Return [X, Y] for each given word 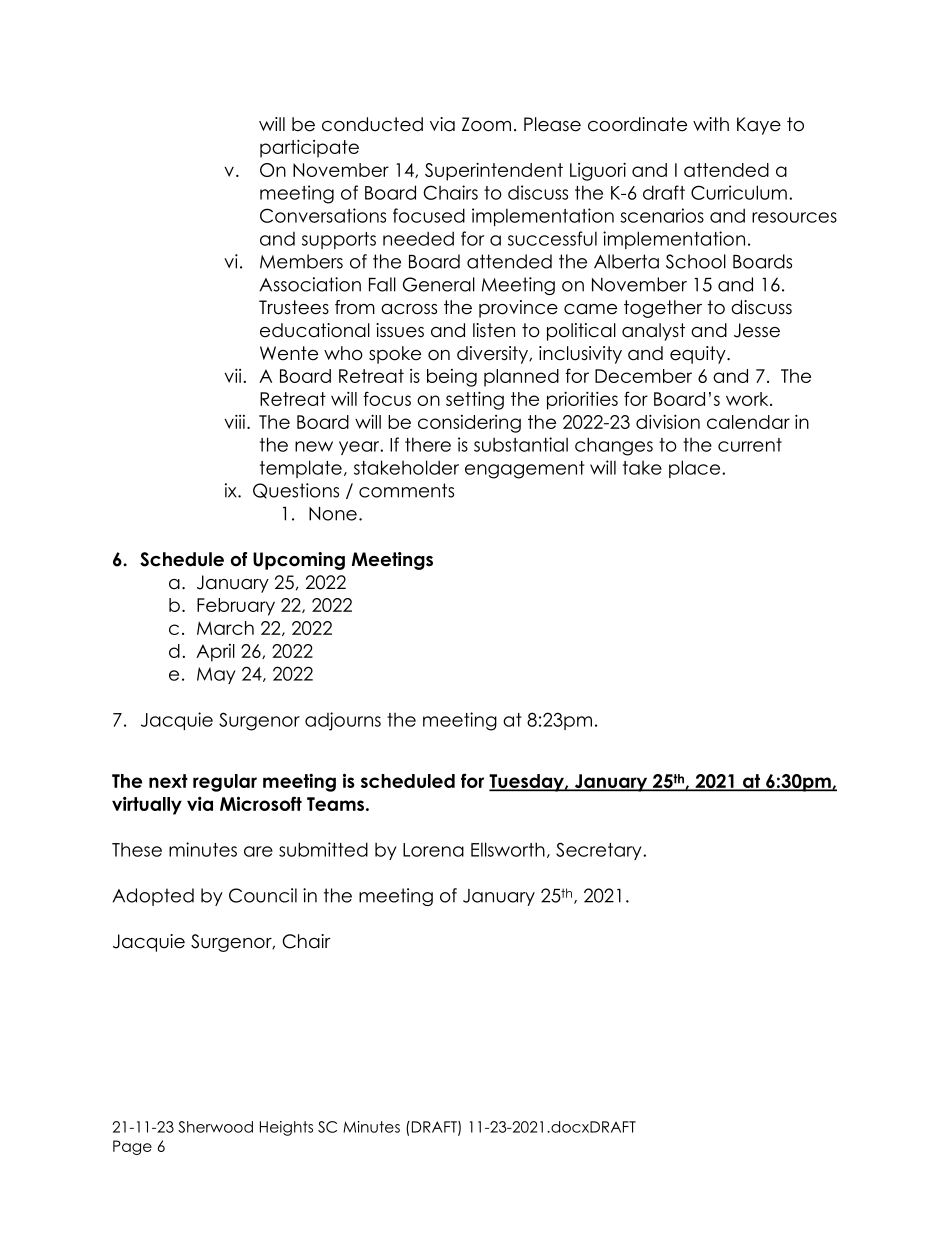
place [696, 469]
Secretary [600, 851]
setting [475, 400]
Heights [286, 1128]
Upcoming [299, 561]
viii [234, 421]
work [748, 399]
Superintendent [494, 171]
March [225, 628]
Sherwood [215, 1127]
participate [309, 148]
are [258, 851]
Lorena [433, 850]
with [711, 124]
